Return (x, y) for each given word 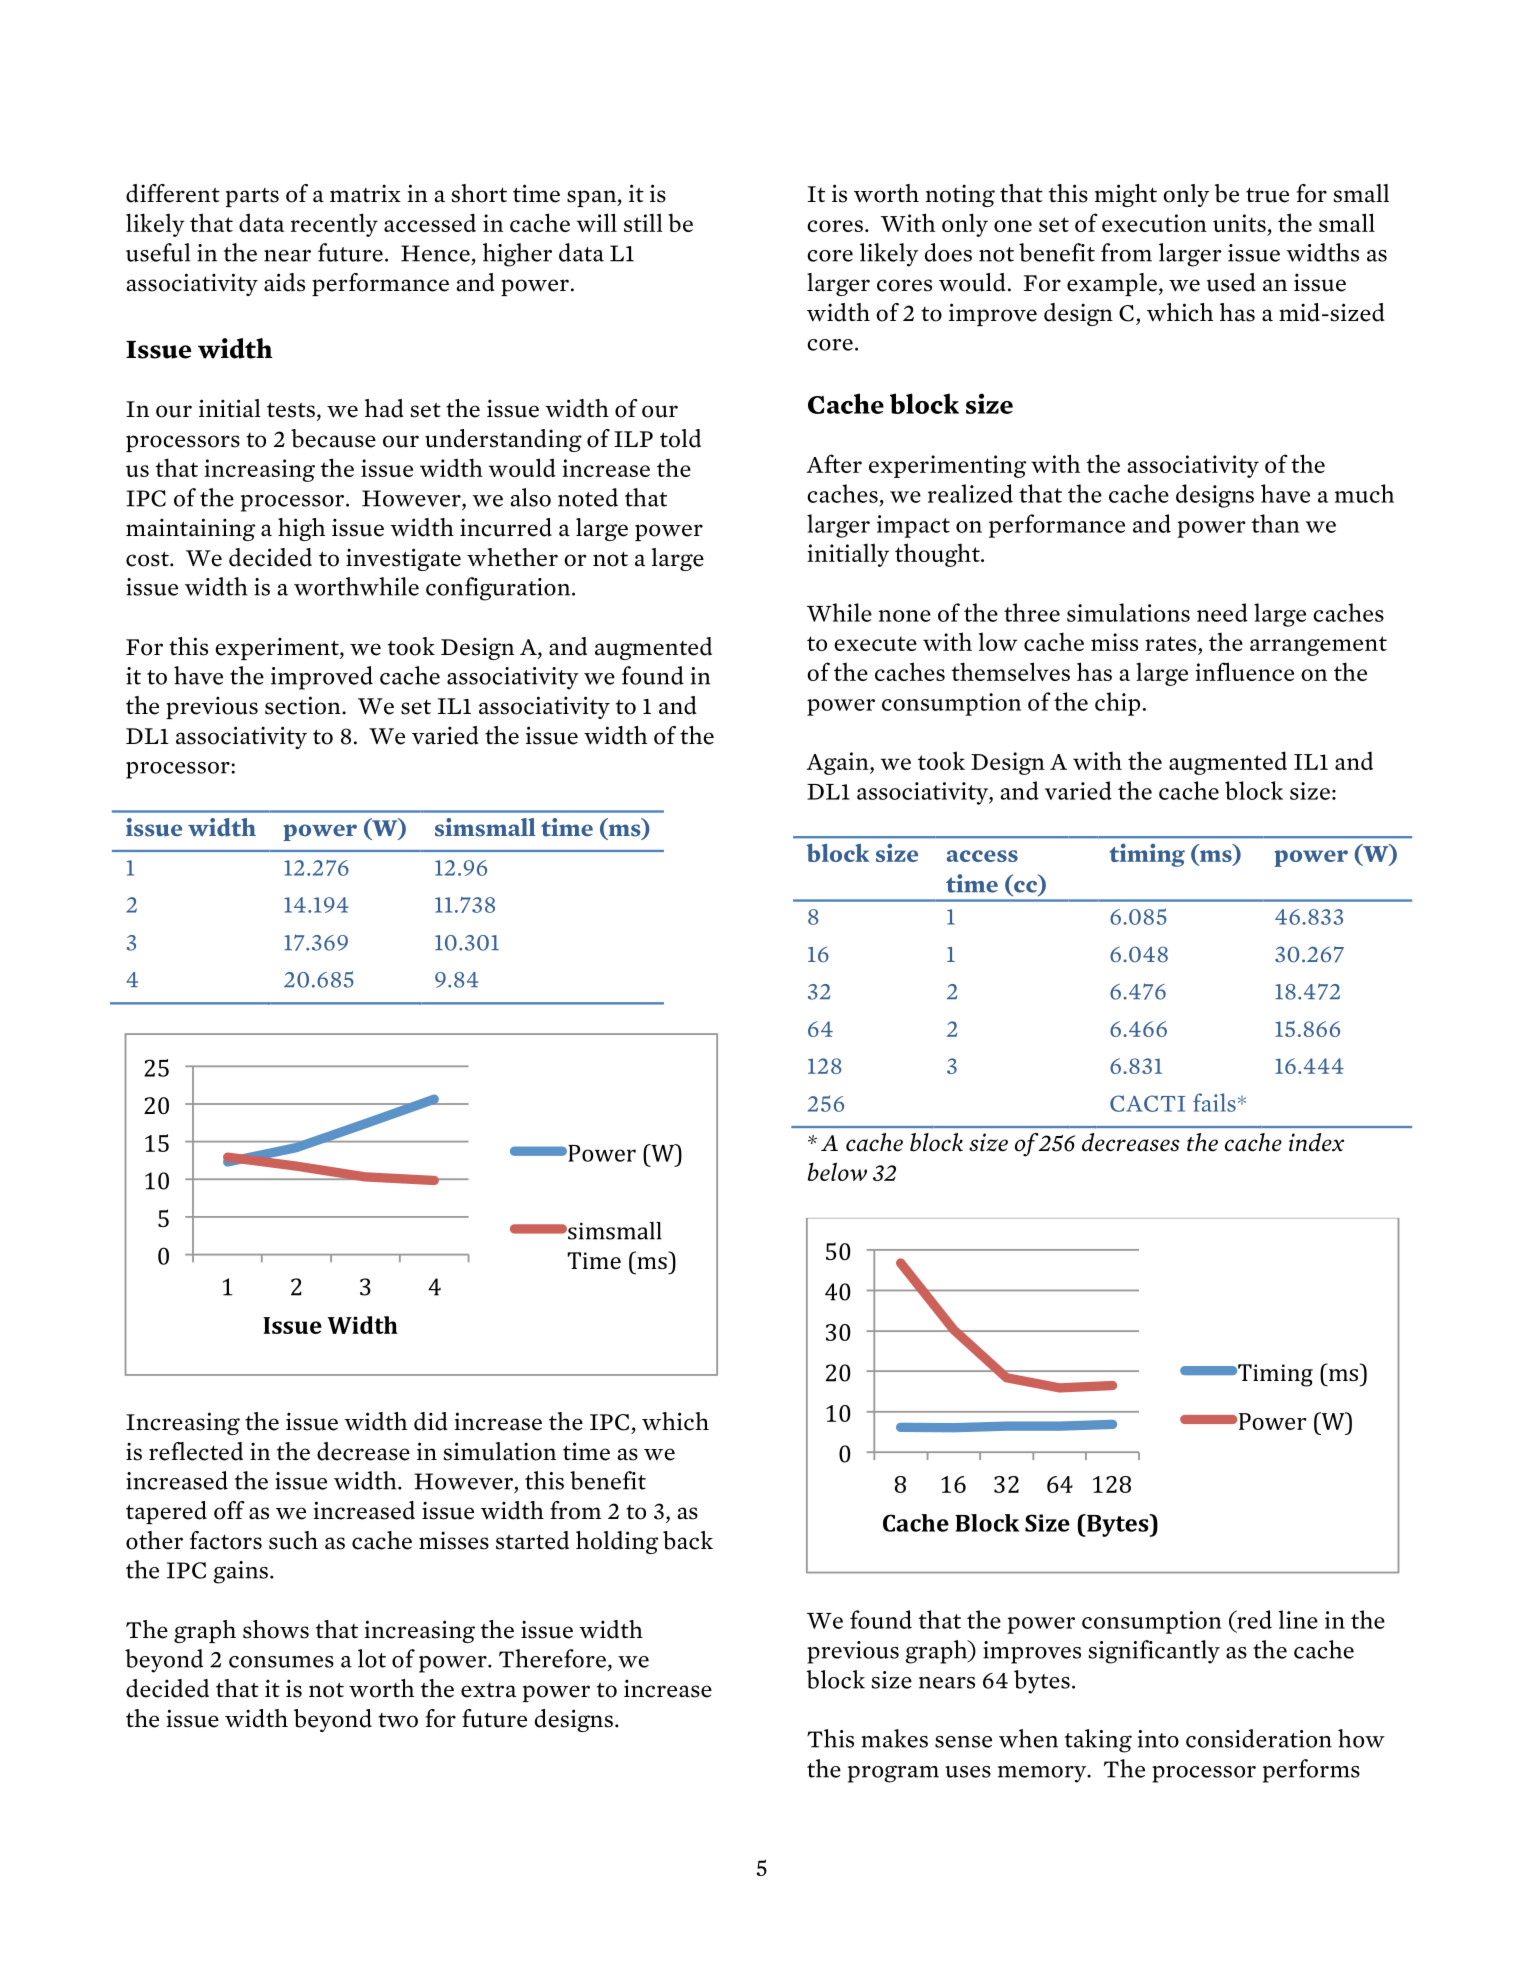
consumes (281, 1662)
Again (838, 763)
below (837, 1171)
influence (1244, 671)
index (1316, 1142)
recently (334, 225)
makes (894, 1738)
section (304, 705)
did (431, 1421)
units (1239, 223)
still (643, 222)
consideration (1259, 1738)
